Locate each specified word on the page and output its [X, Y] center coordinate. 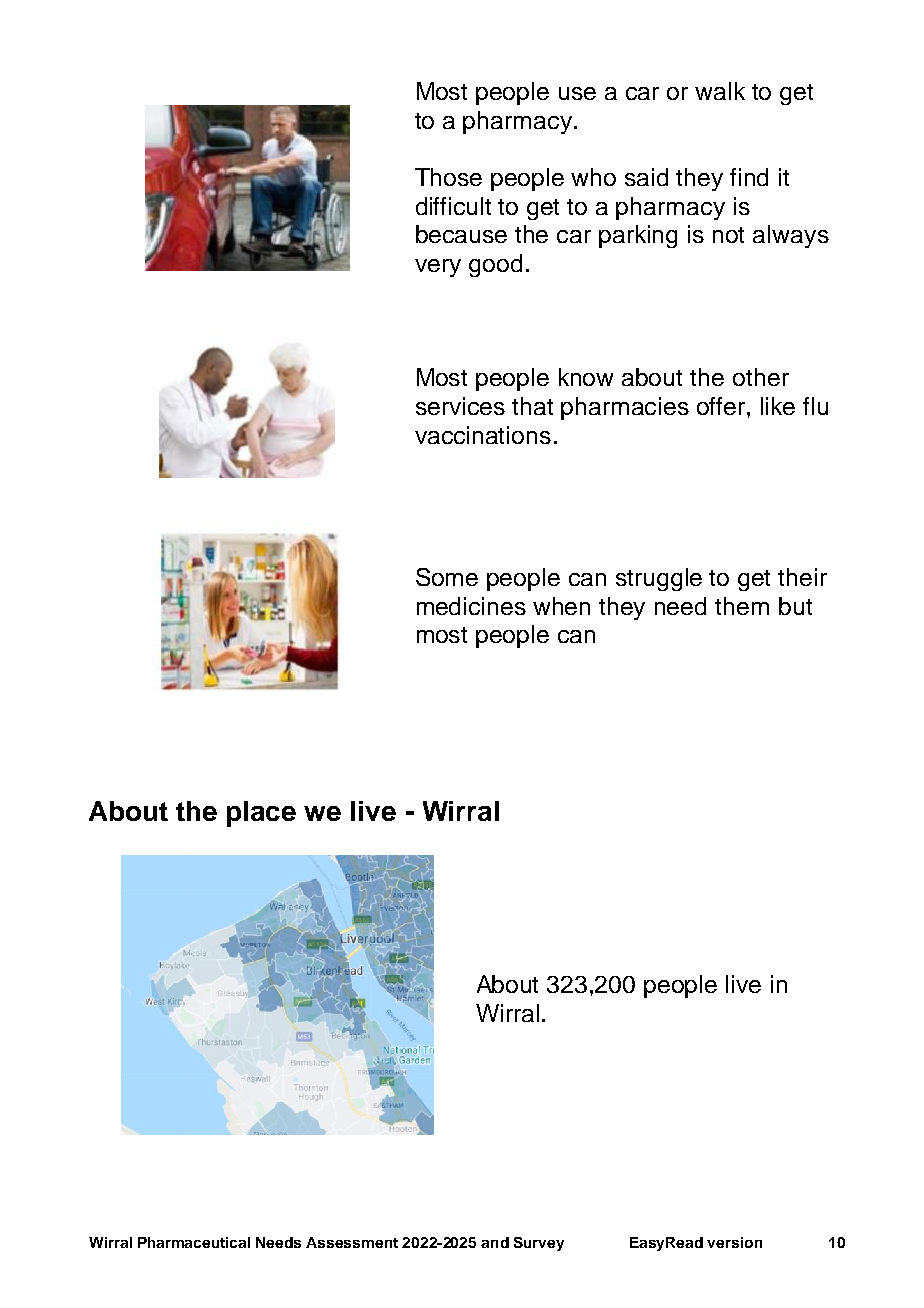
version [734, 1242]
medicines [471, 606]
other [761, 377]
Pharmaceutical [194, 1242]
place [261, 814]
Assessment [352, 1242]
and [495, 1242]
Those [448, 177]
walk [720, 91]
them [742, 606]
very [438, 268]
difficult [453, 206]
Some [447, 577]
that [532, 406]
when [561, 606]
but [795, 606]
